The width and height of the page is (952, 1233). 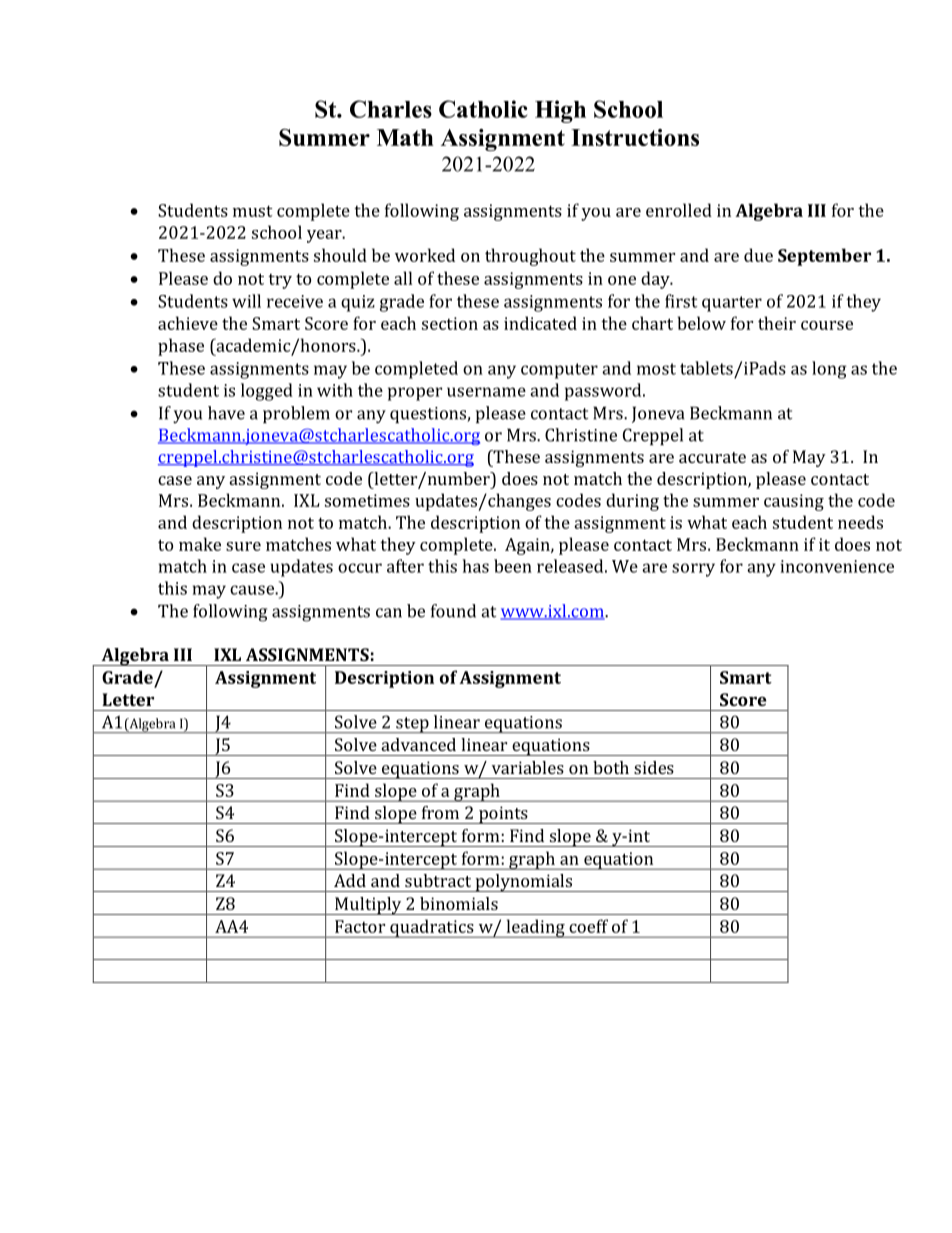 What do you see at coordinates (794, 502) in the page?
I see `causing` at bounding box center [794, 502].
